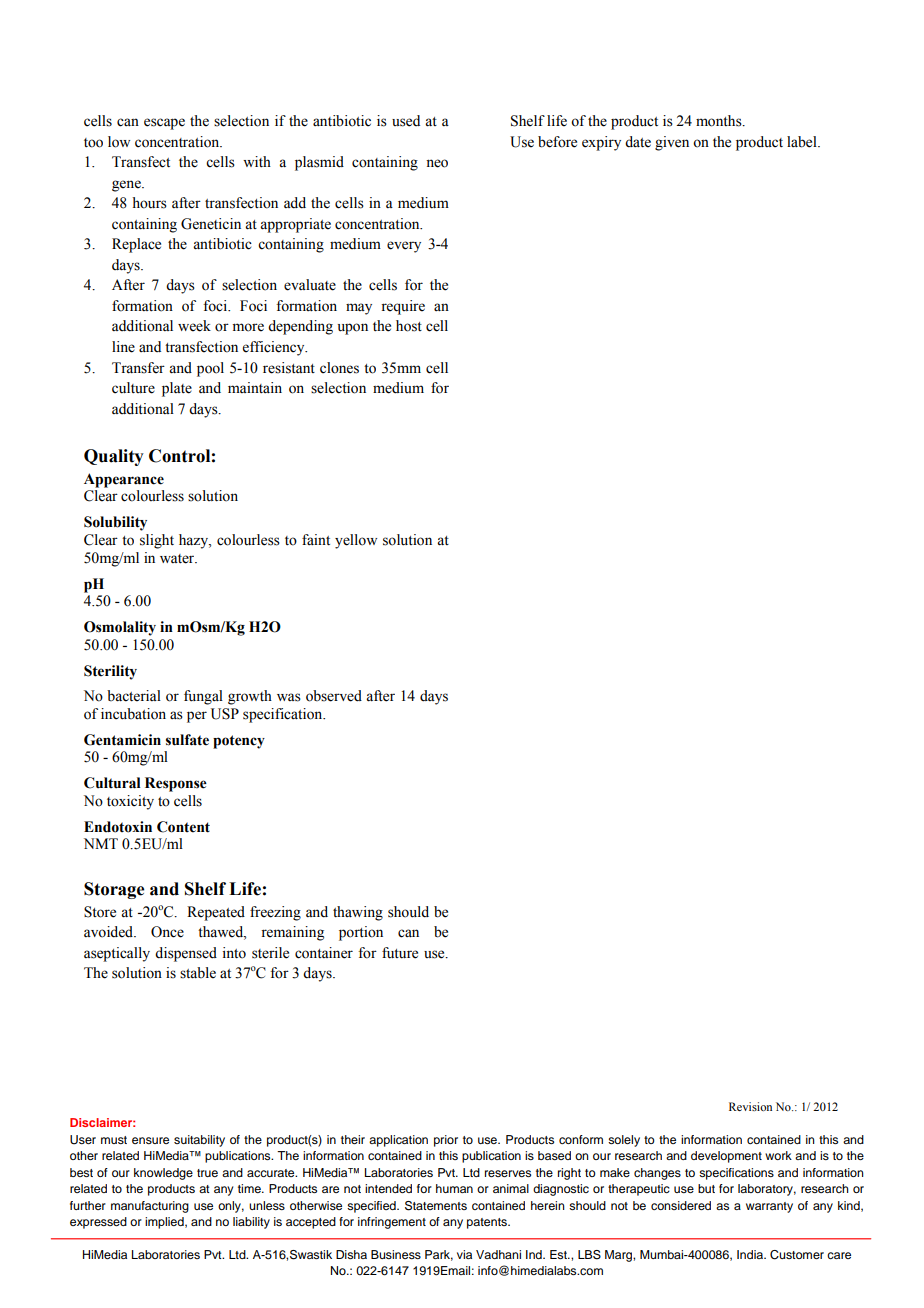 This screenshot has width=924, height=1308. What do you see at coordinates (358, 913) in the screenshot?
I see `thawing` at bounding box center [358, 913].
